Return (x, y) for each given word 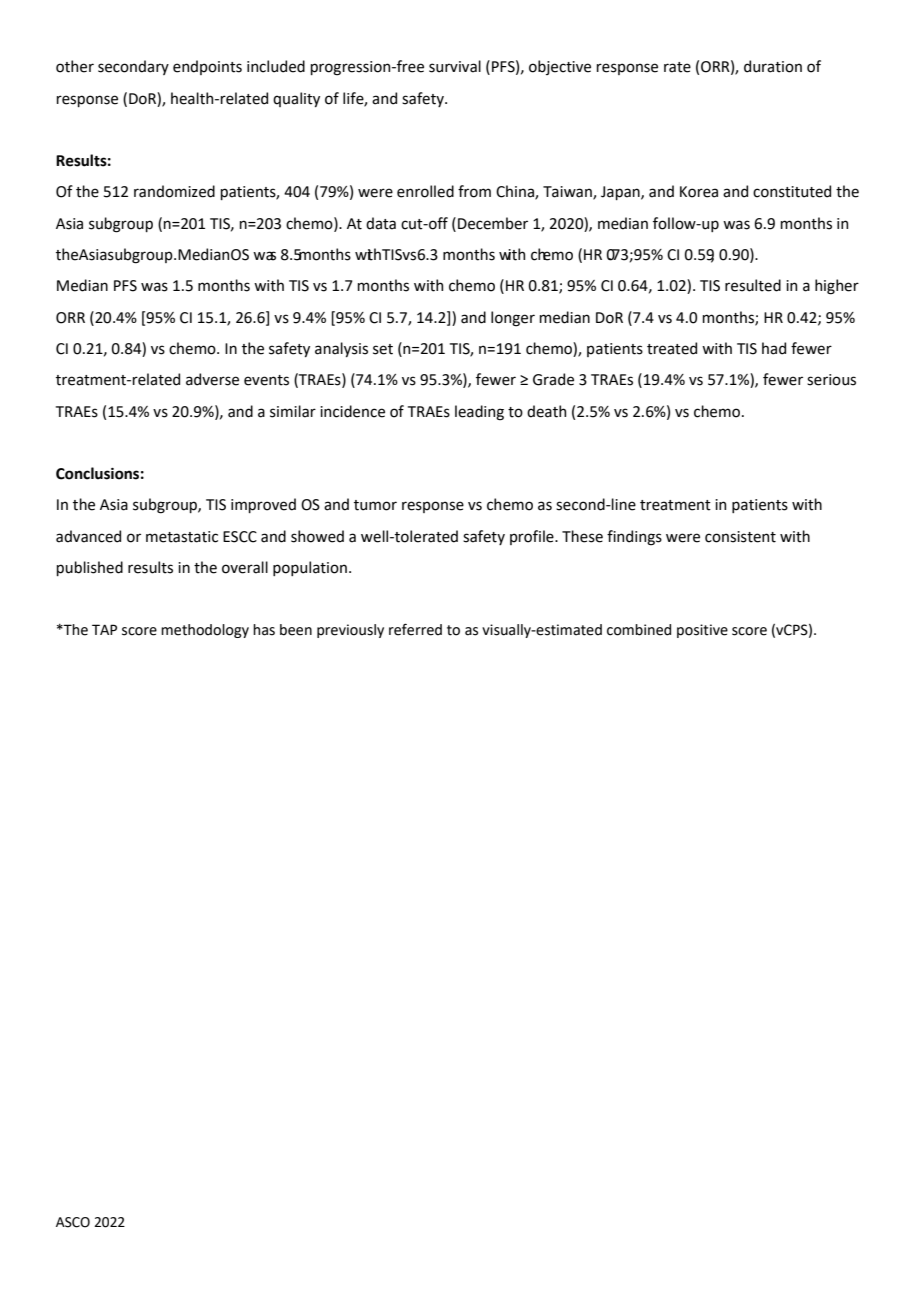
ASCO (73, 1222)
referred (415, 629)
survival (455, 66)
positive (702, 631)
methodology (205, 631)
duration (773, 66)
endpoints (207, 67)
